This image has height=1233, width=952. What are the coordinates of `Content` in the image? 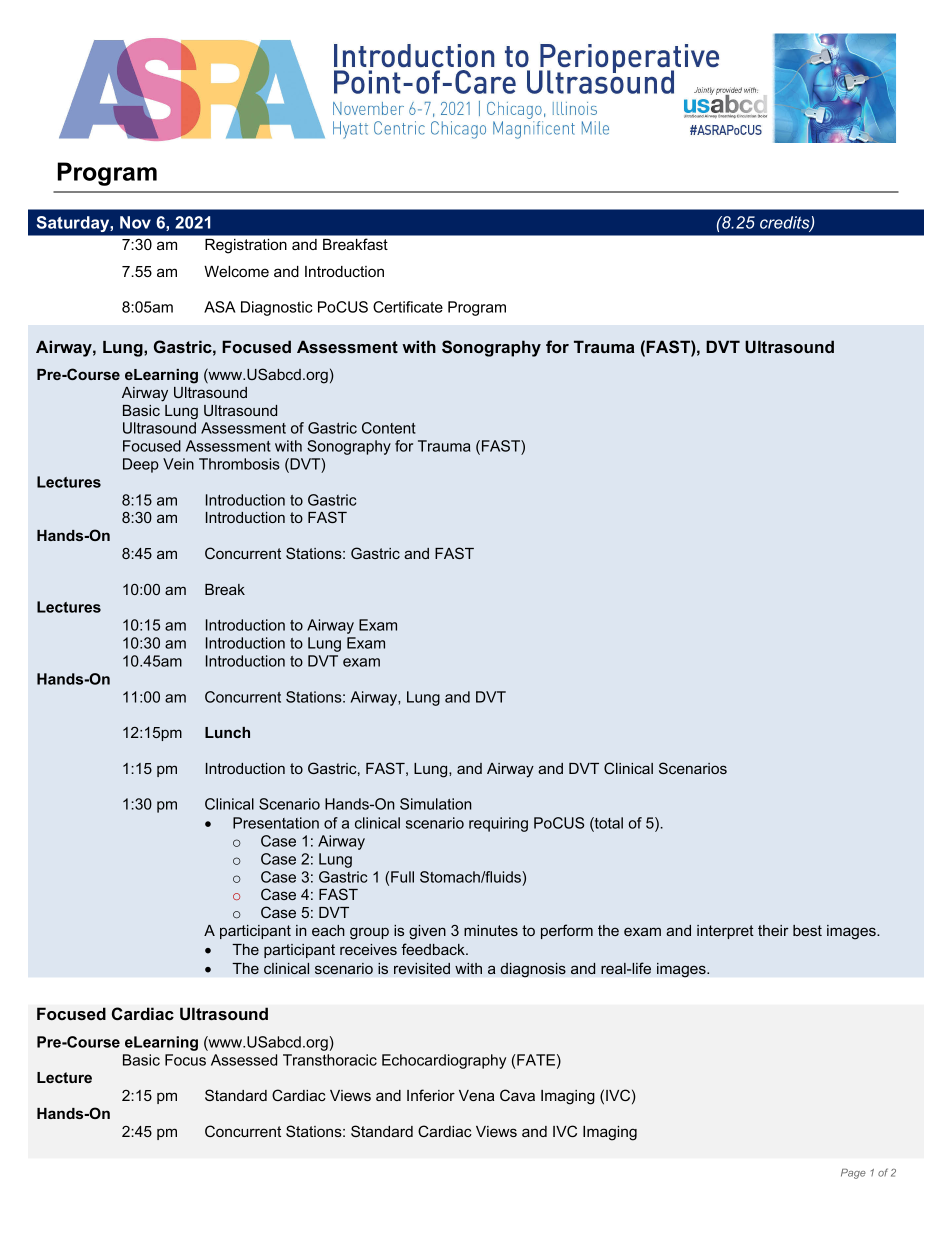 It's located at (389, 428).
